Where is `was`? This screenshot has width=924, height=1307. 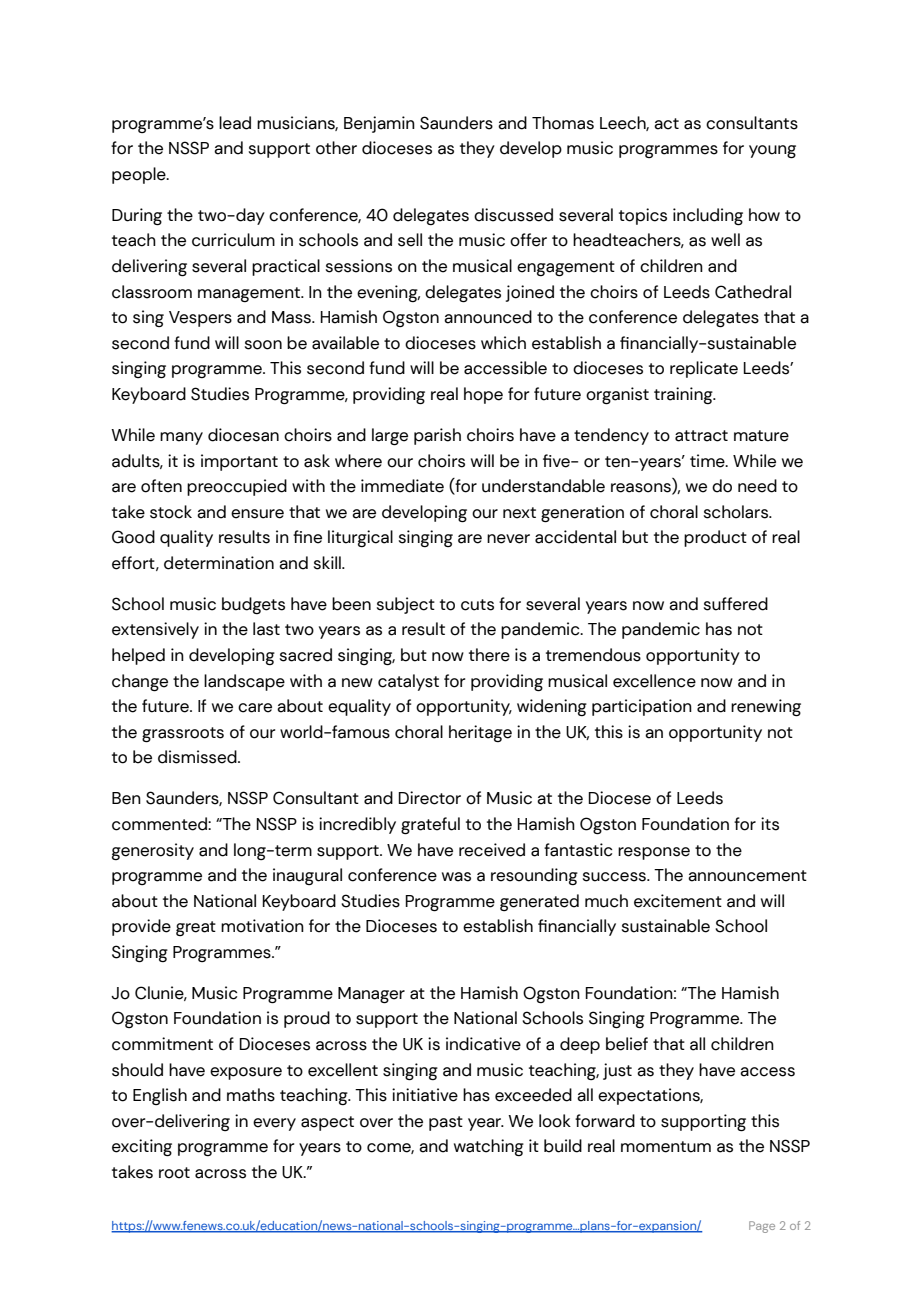
was is located at coordinates (456, 877).
